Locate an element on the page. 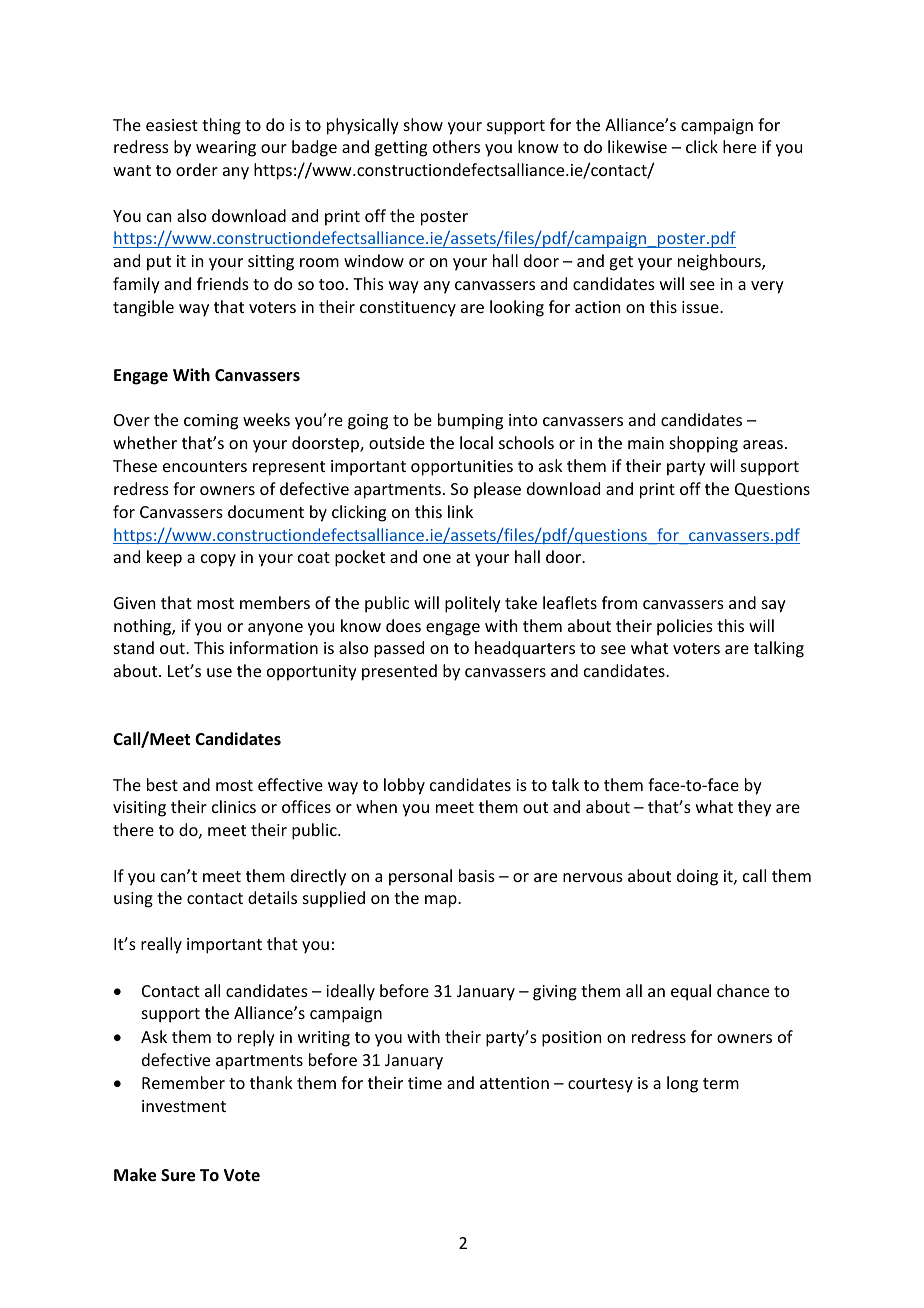  likewise is located at coordinates (637, 146).
